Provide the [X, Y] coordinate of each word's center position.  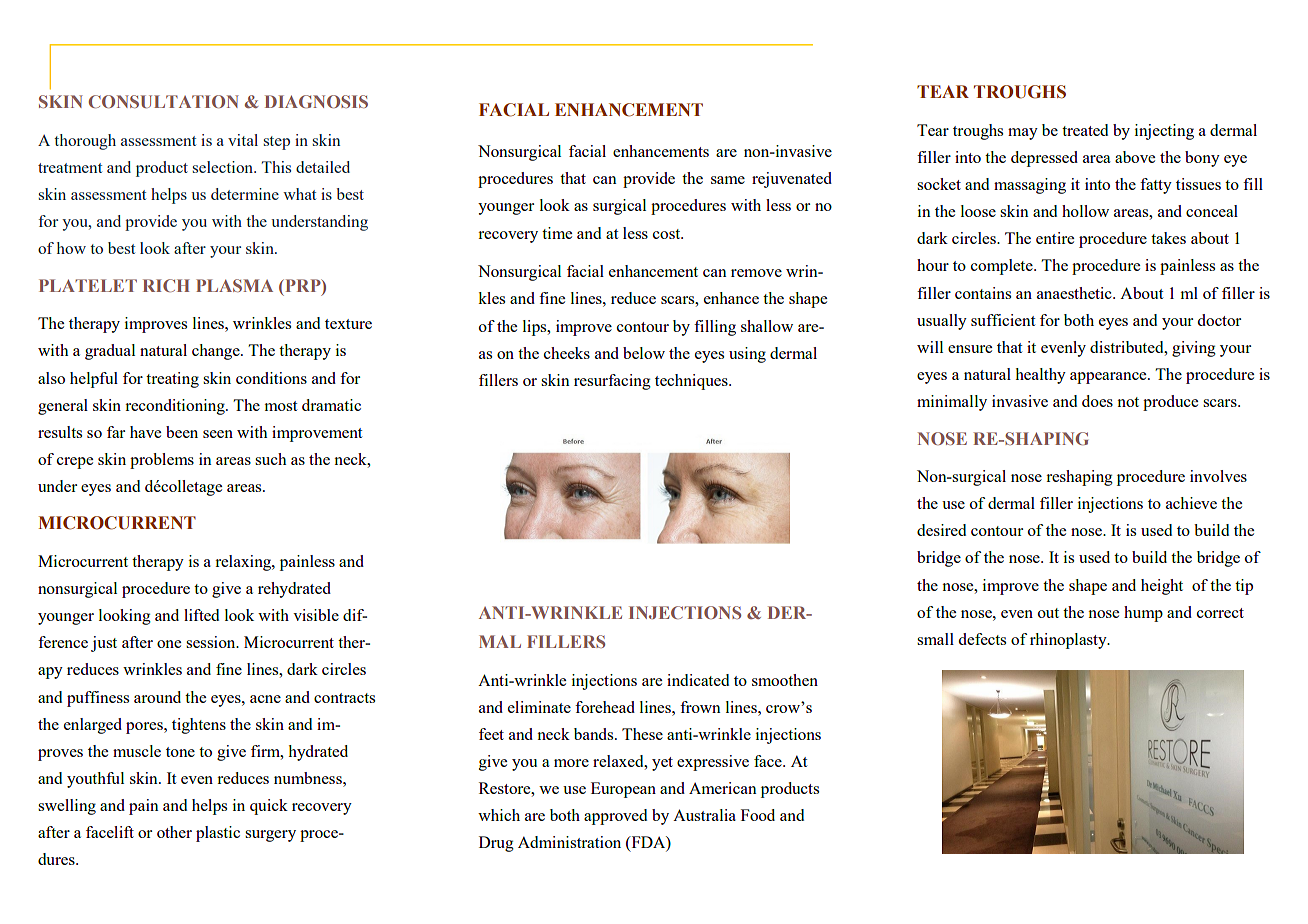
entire [1055, 238]
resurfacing [612, 382]
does [1097, 401]
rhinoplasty [1069, 641]
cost [668, 234]
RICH [166, 285]
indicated [698, 680]
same [728, 180]
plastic [218, 834]
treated [1085, 130]
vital [243, 140]
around [157, 697]
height [1162, 587]
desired [941, 530]
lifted [201, 615]
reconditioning [176, 407]
